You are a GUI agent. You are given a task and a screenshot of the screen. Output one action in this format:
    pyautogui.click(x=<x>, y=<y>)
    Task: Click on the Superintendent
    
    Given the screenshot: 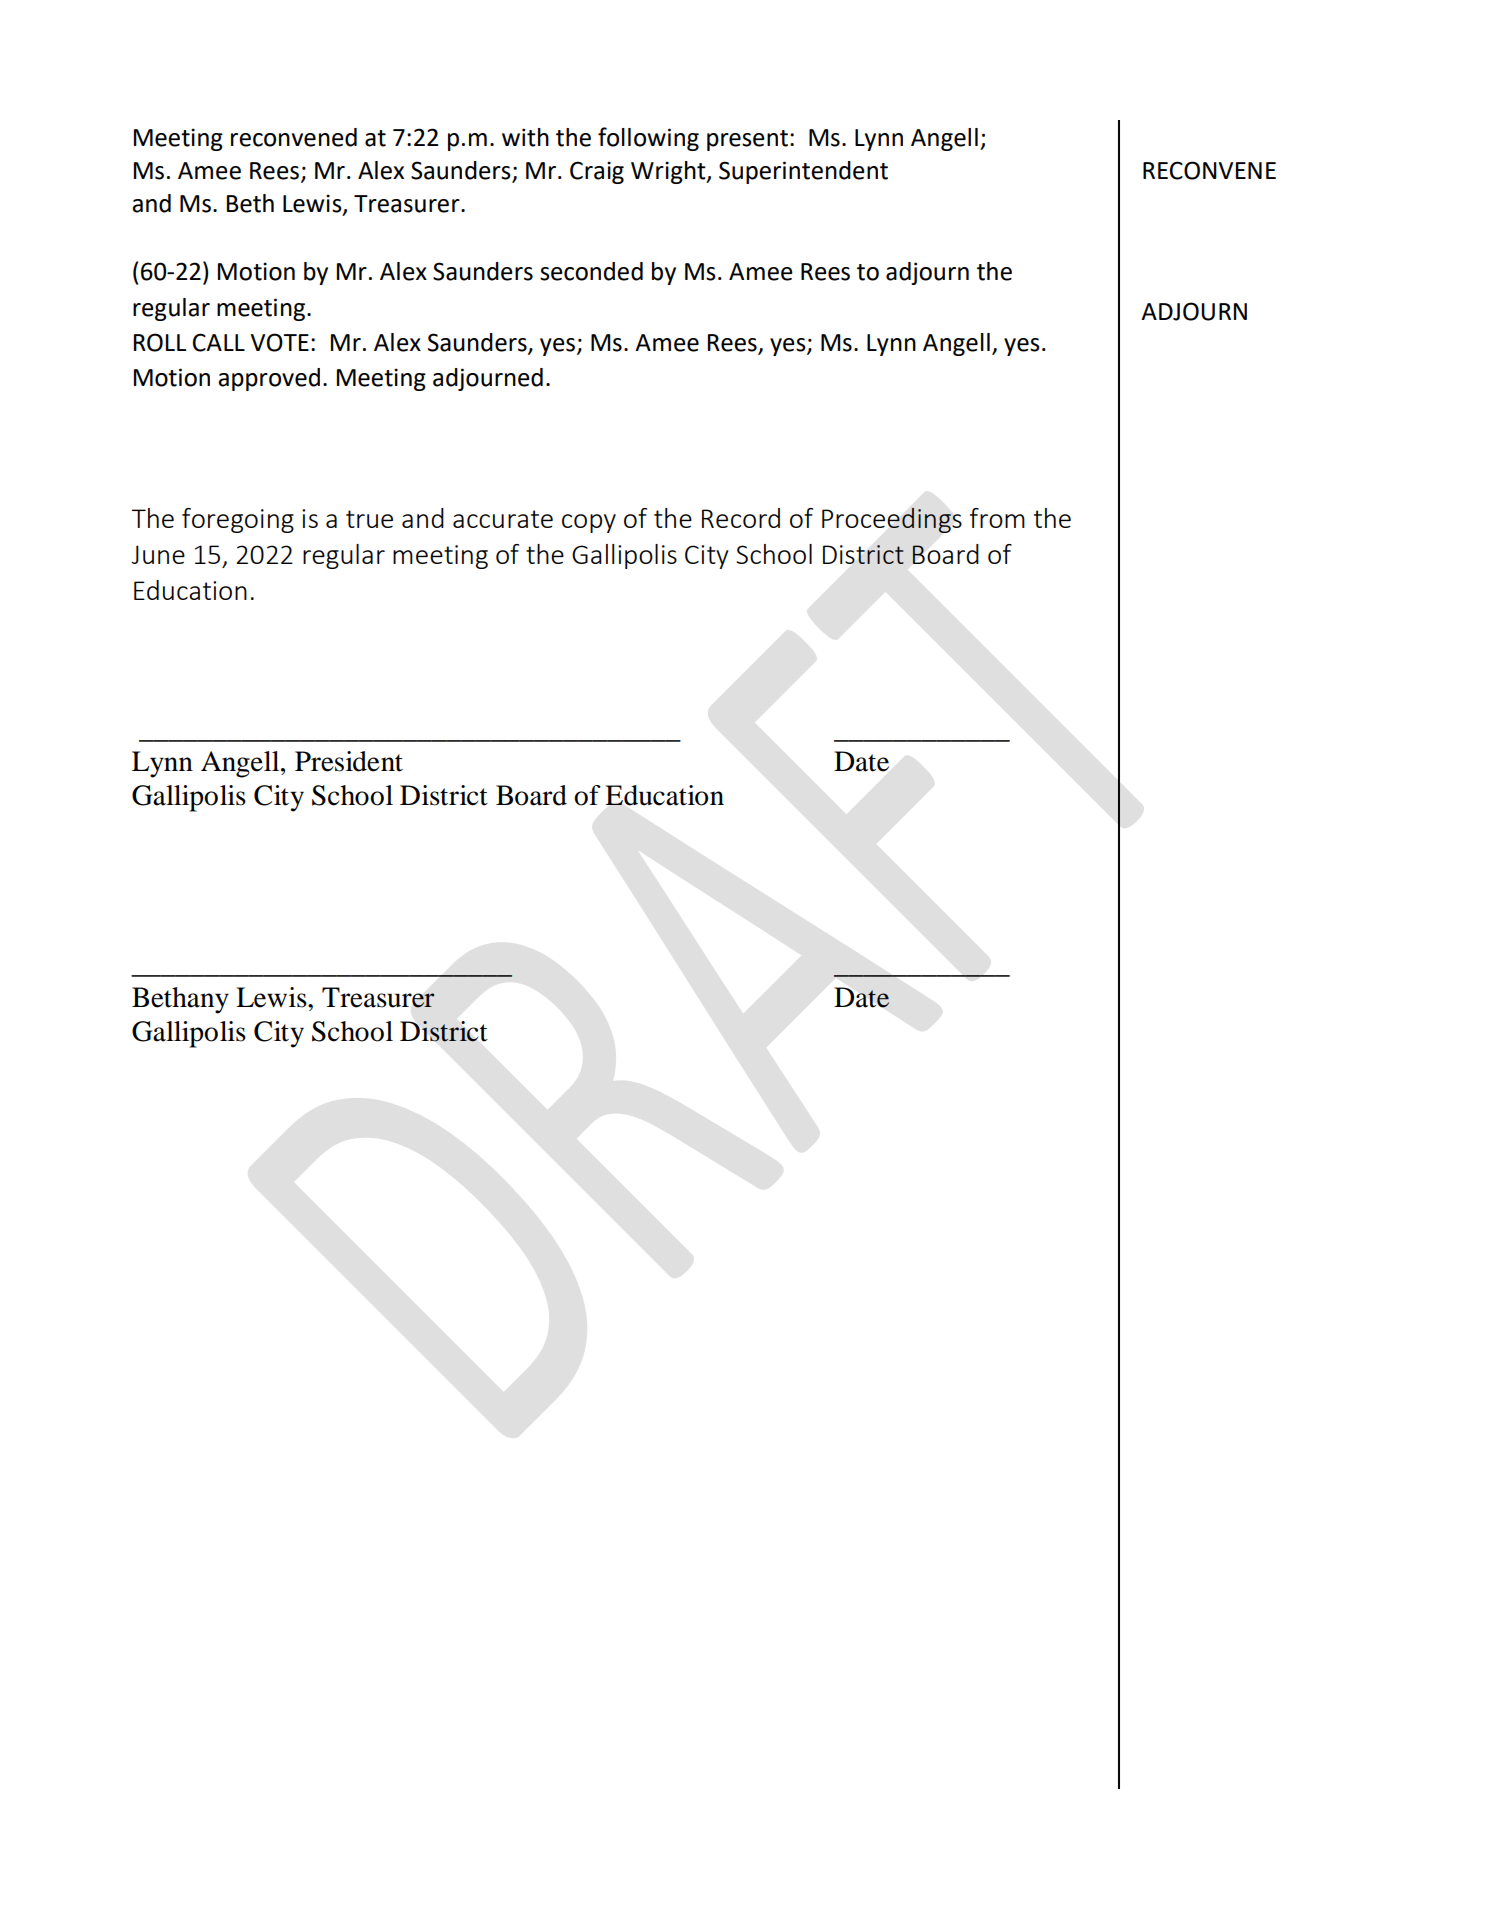 What is the action you would take?
    pyautogui.click(x=803, y=172)
